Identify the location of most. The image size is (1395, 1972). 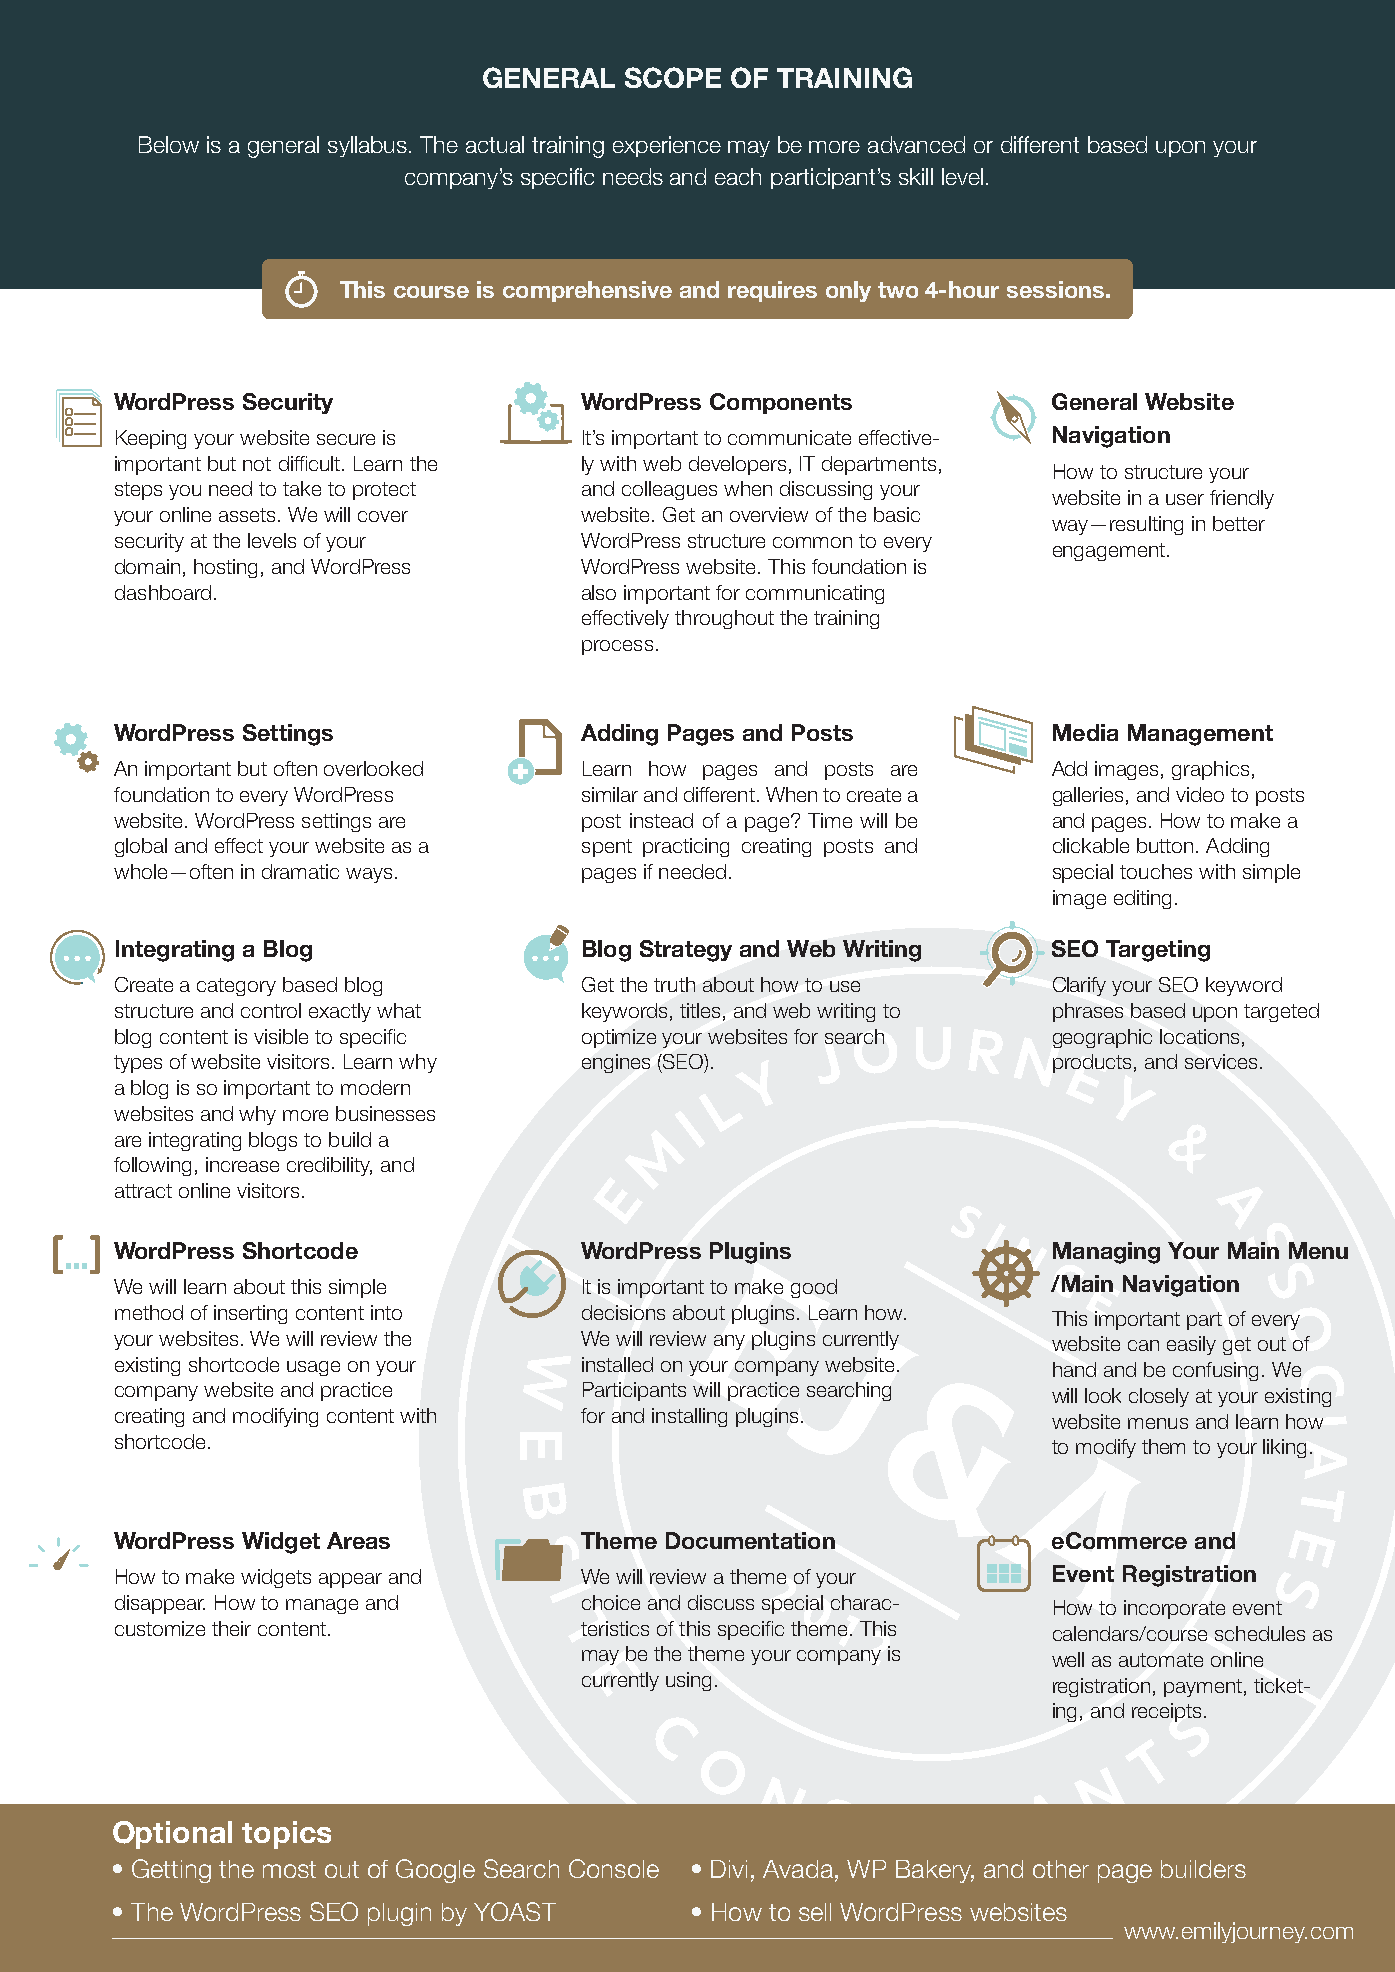
(289, 1869).
